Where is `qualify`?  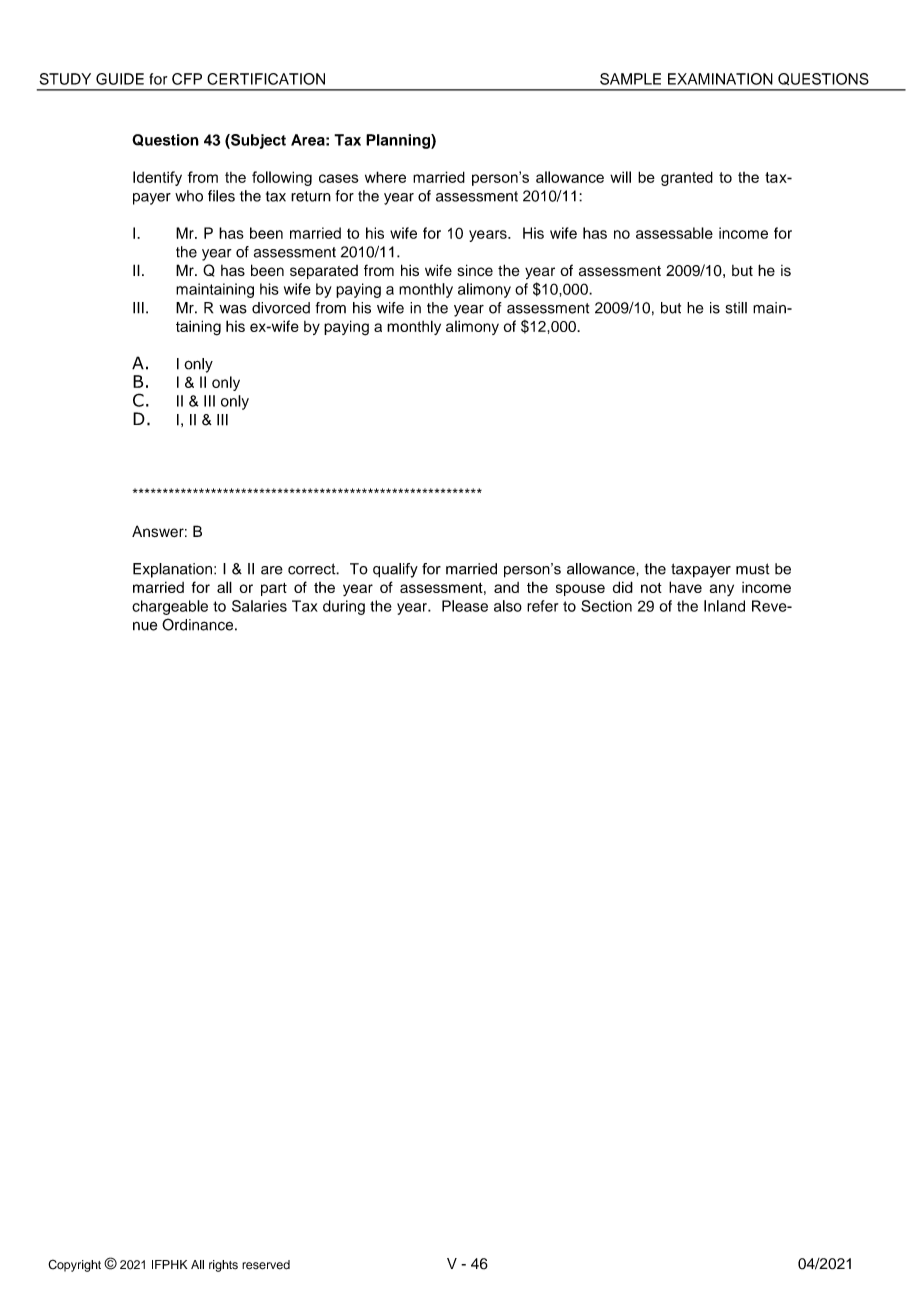
qualify is located at coordinates (395, 570).
